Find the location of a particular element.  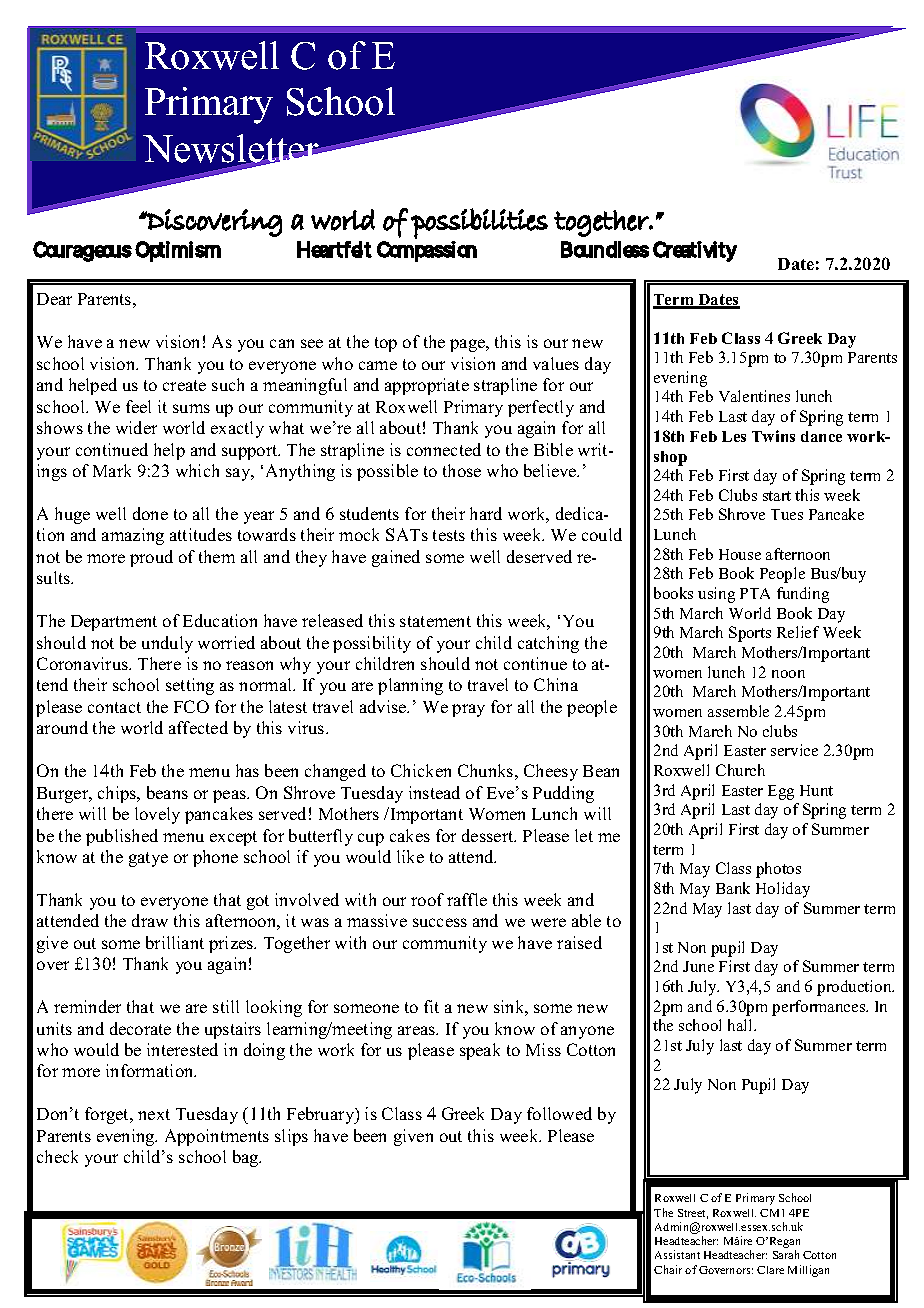

Valentines is located at coordinates (754, 396).
